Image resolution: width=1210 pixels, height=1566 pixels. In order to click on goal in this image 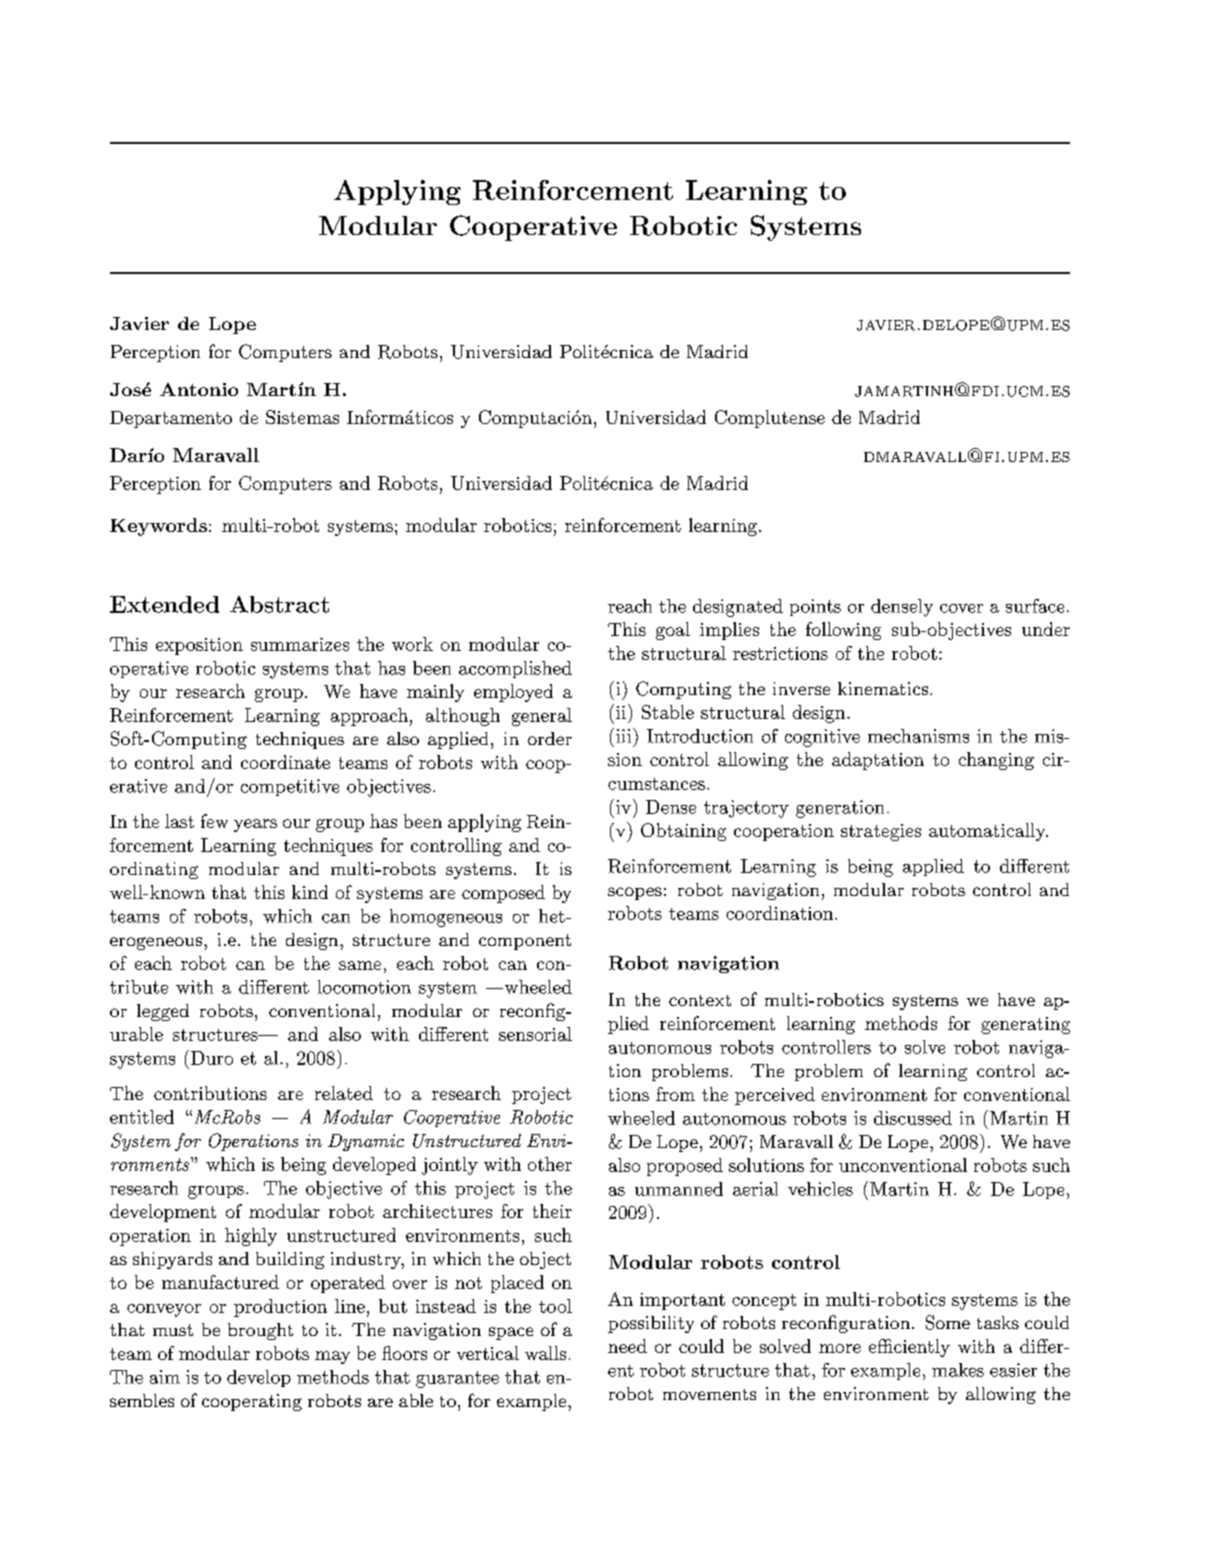, I will do `click(673, 631)`.
